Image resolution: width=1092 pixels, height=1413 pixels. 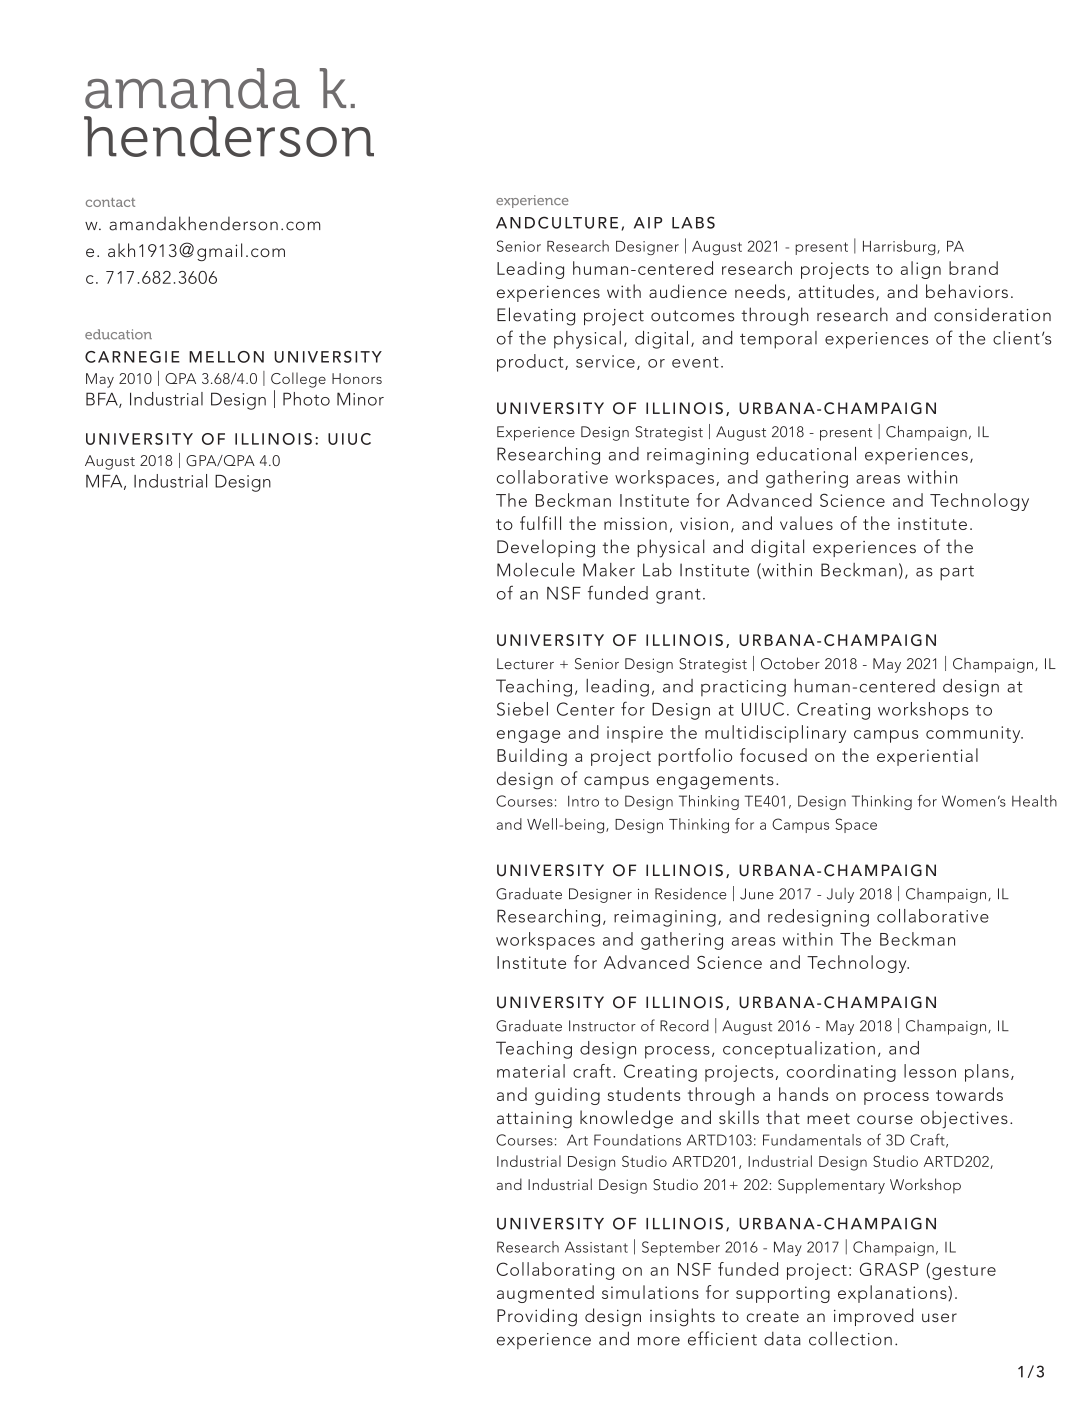 What do you see at coordinates (110, 202) in the screenshot?
I see `contact` at bounding box center [110, 202].
